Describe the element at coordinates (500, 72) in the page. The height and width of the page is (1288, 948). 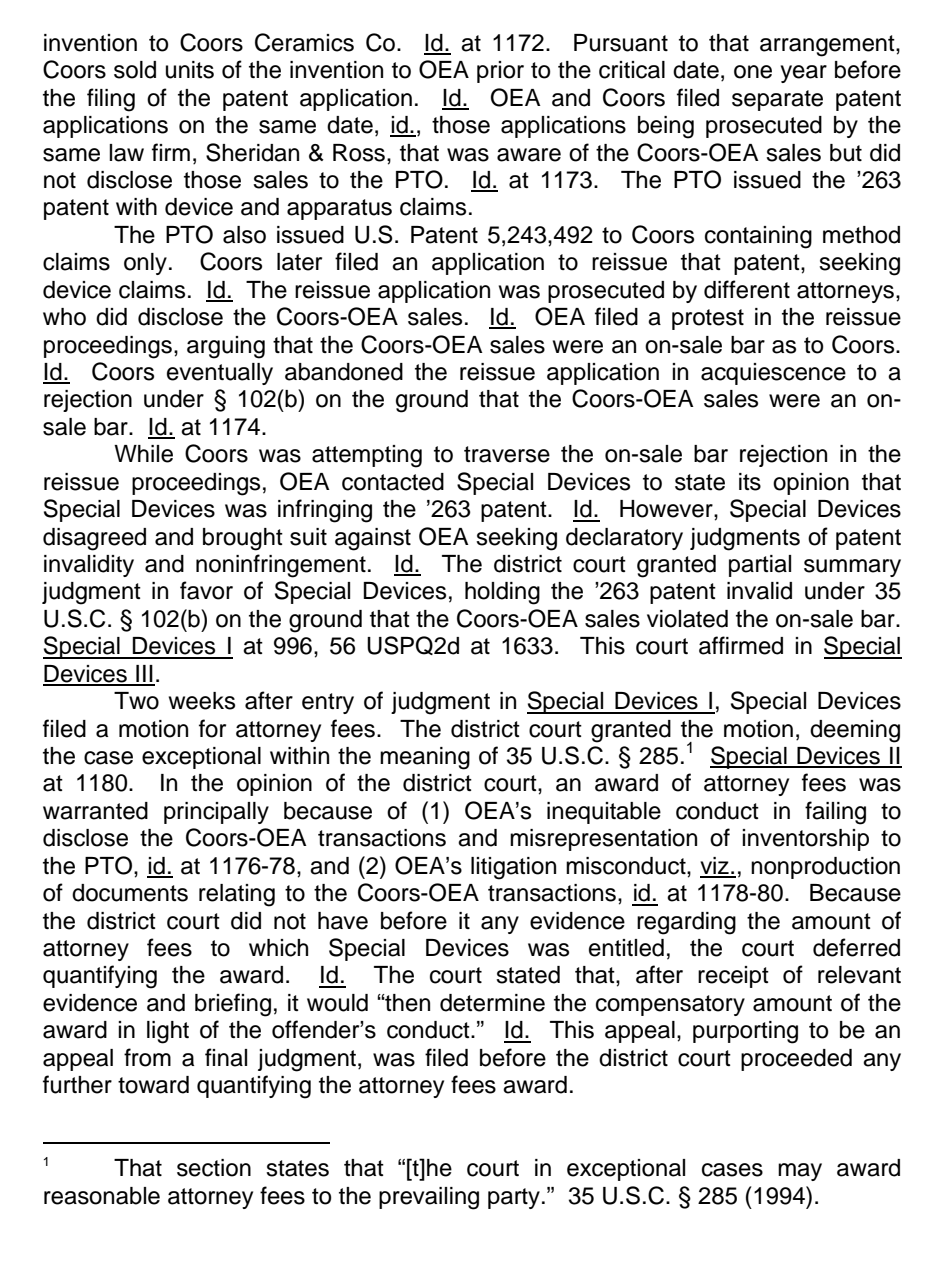
I see `prior` at that location.
